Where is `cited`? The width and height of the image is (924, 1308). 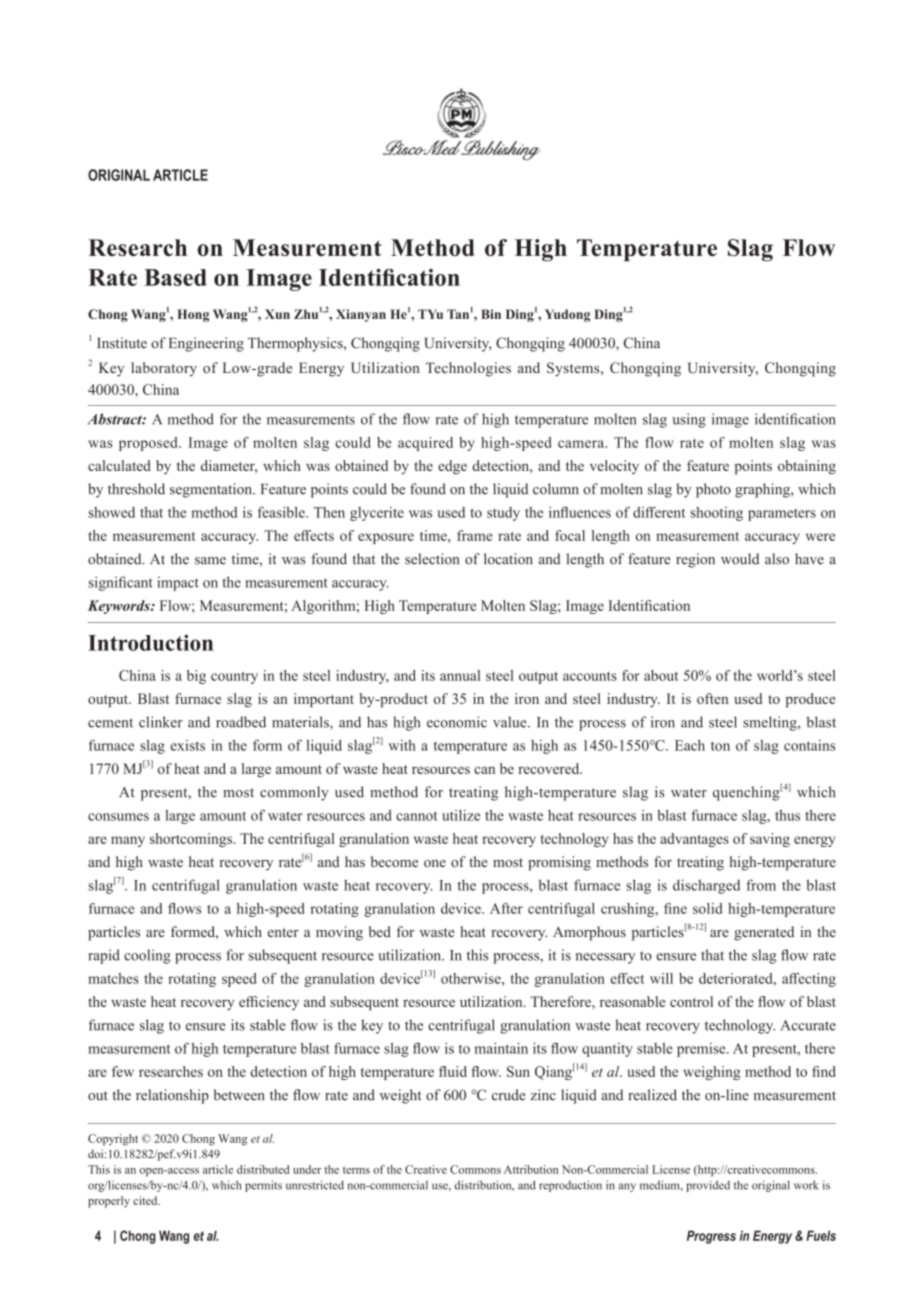 cited is located at coordinates (146, 1200).
